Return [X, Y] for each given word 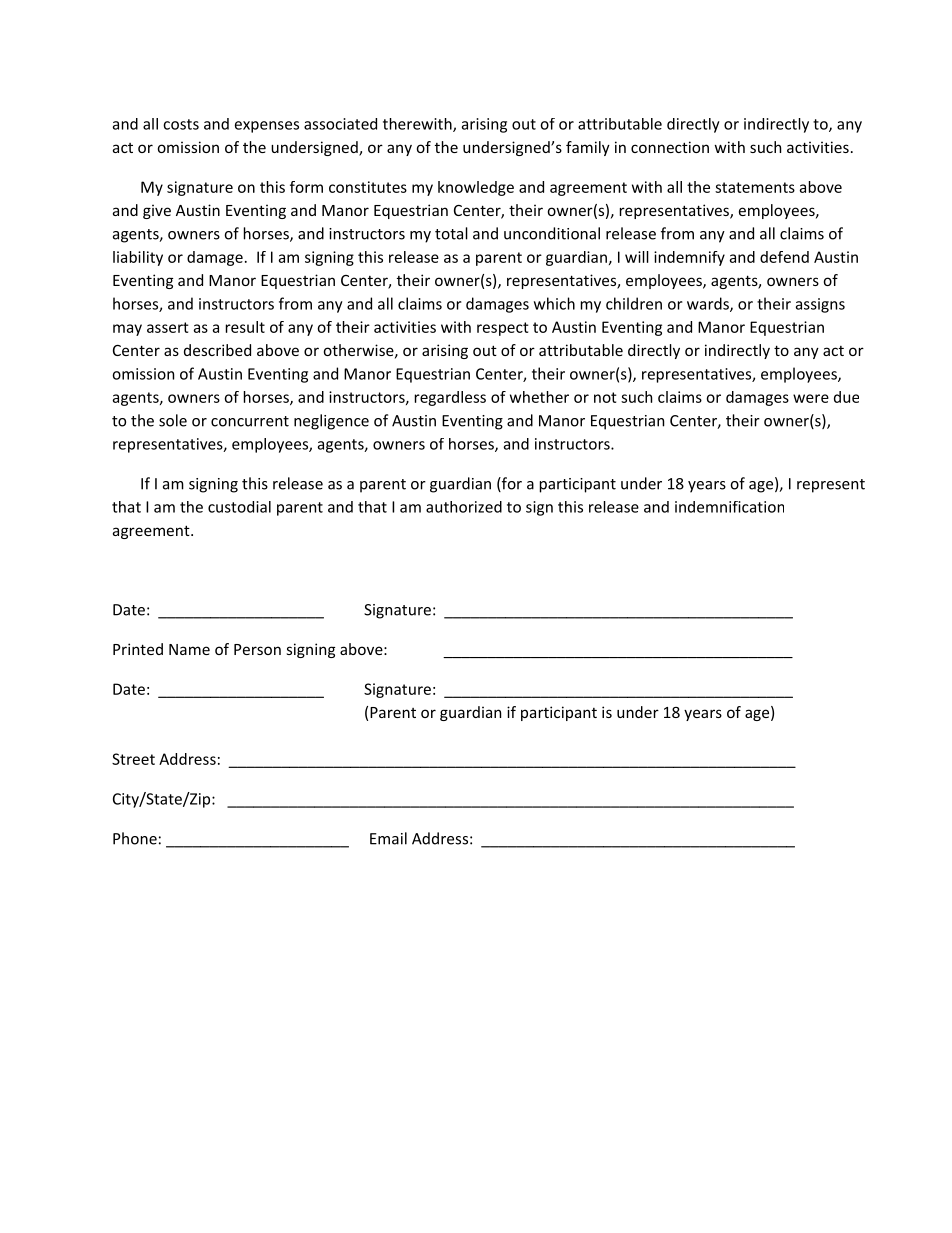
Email [388, 838]
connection [670, 147]
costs [181, 124]
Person [257, 649]
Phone [135, 838]
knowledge [476, 188]
